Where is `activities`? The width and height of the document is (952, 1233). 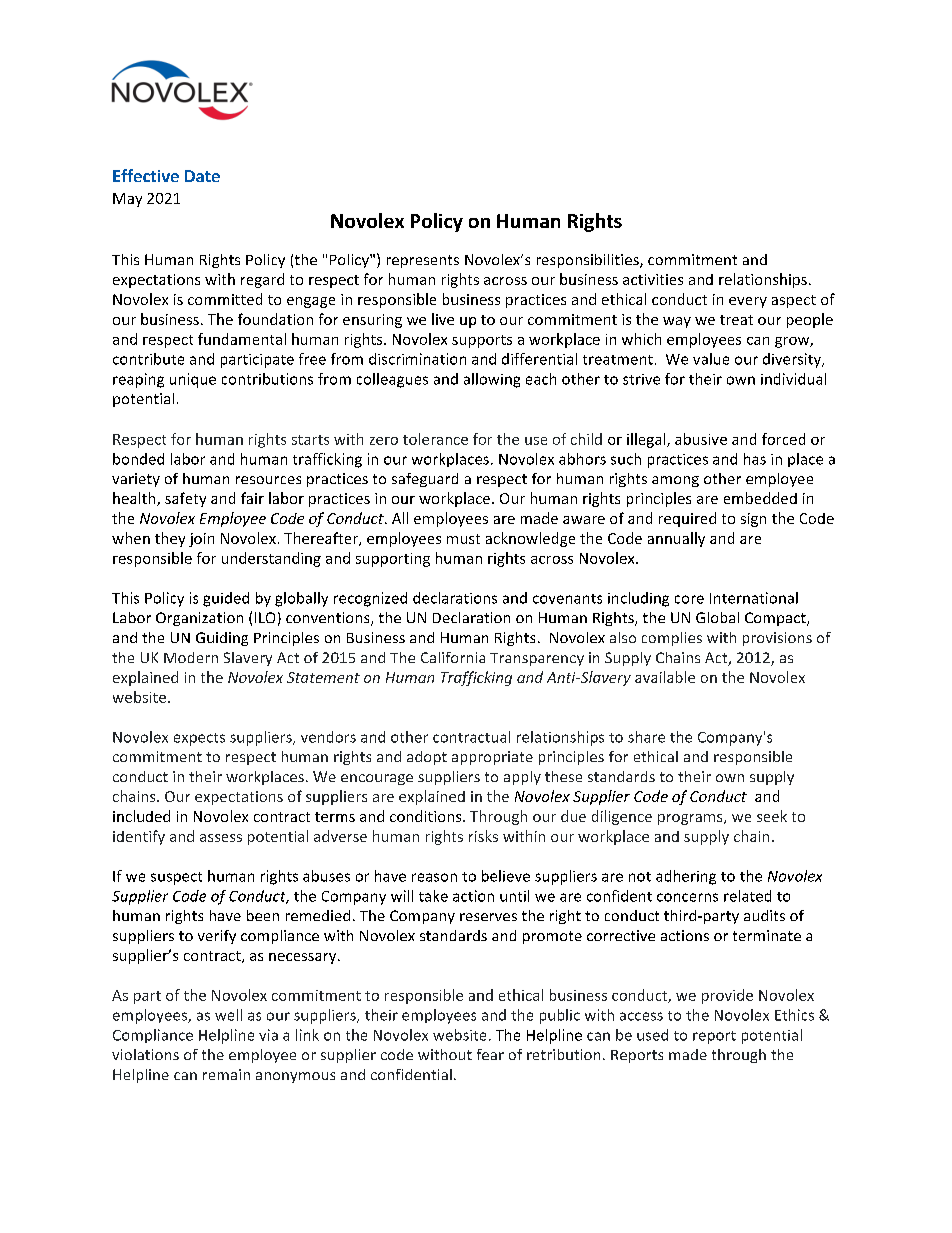 activities is located at coordinates (653, 279).
